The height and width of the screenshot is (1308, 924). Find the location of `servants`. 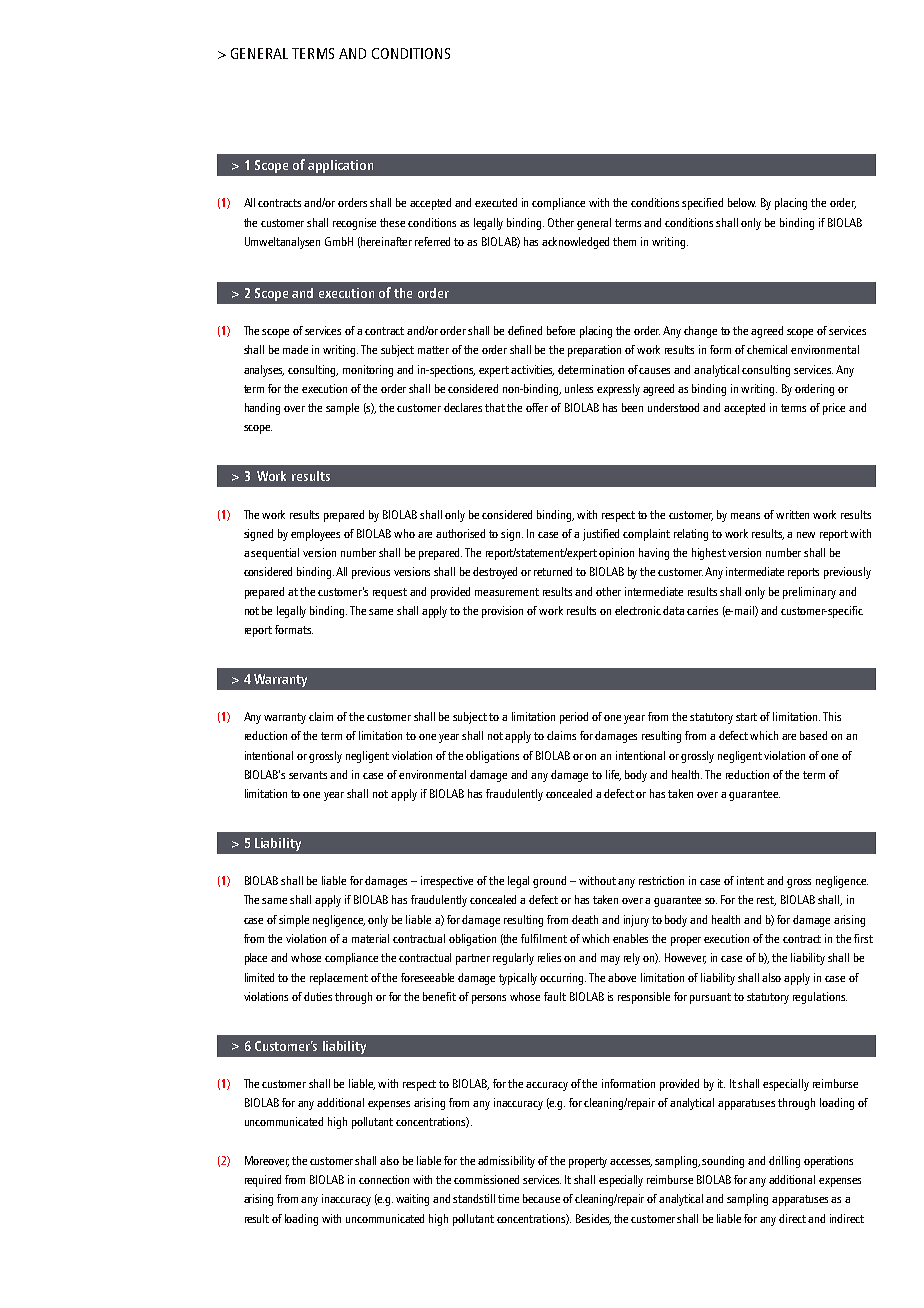

servants is located at coordinates (308, 775).
